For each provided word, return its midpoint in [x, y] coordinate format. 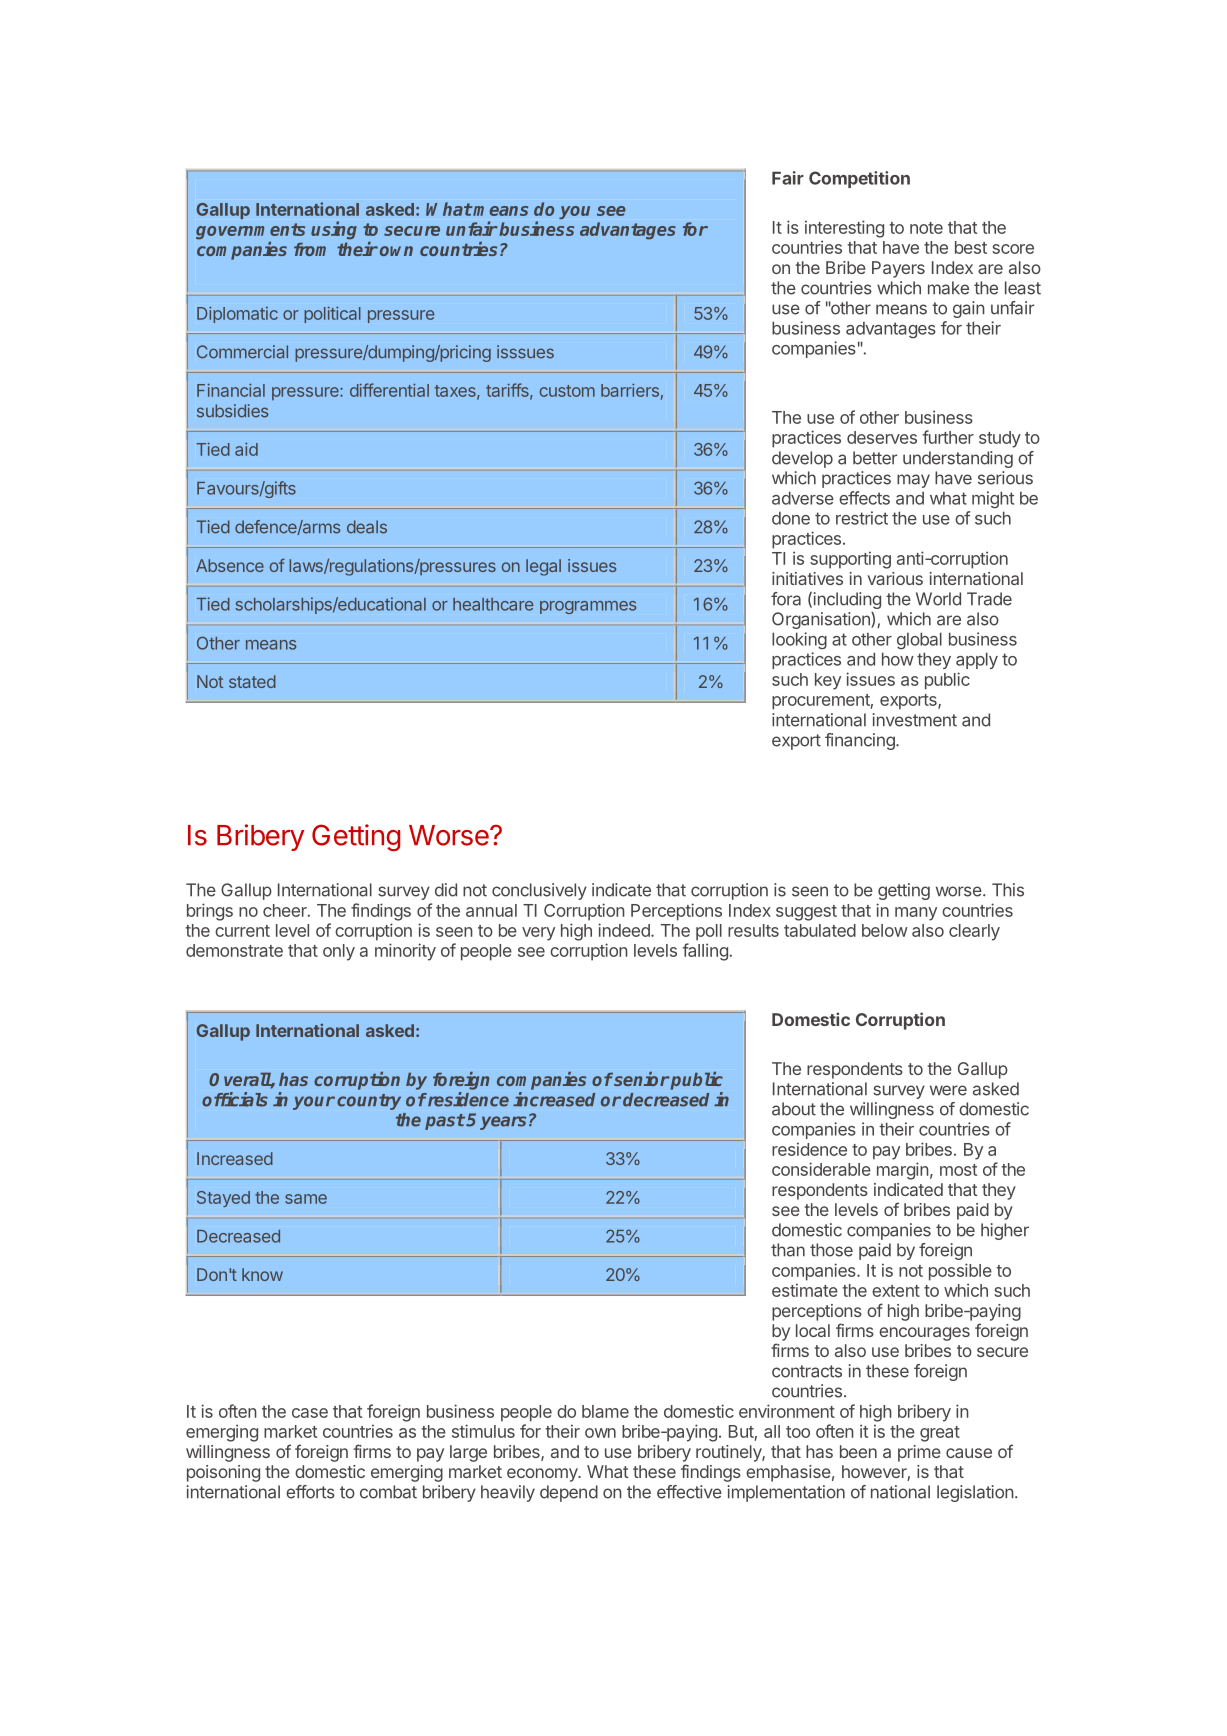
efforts [310, 1492]
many [916, 914]
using [334, 230]
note [926, 228]
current [242, 931]
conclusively [539, 891]
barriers [630, 390]
